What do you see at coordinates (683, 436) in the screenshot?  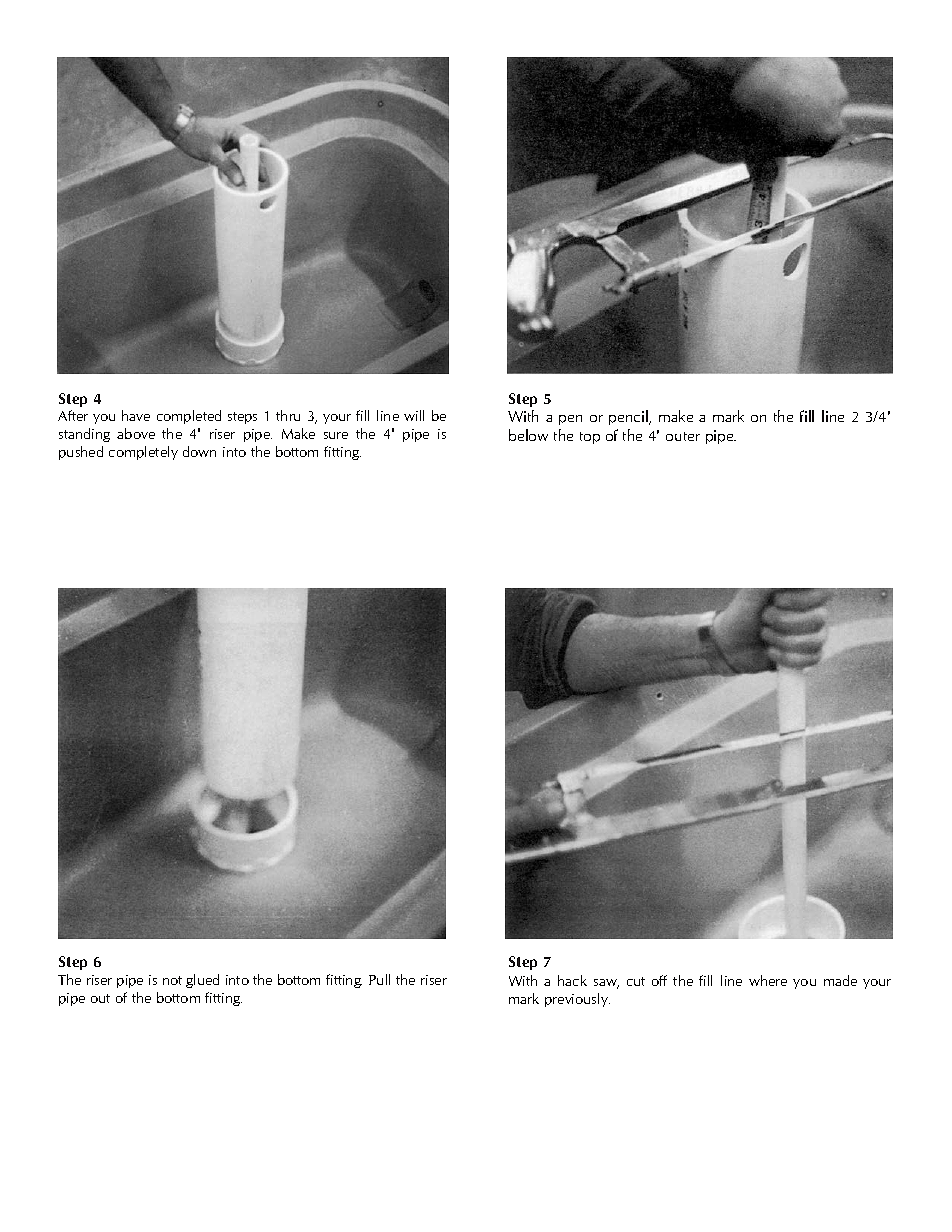 I see `outer` at bounding box center [683, 436].
